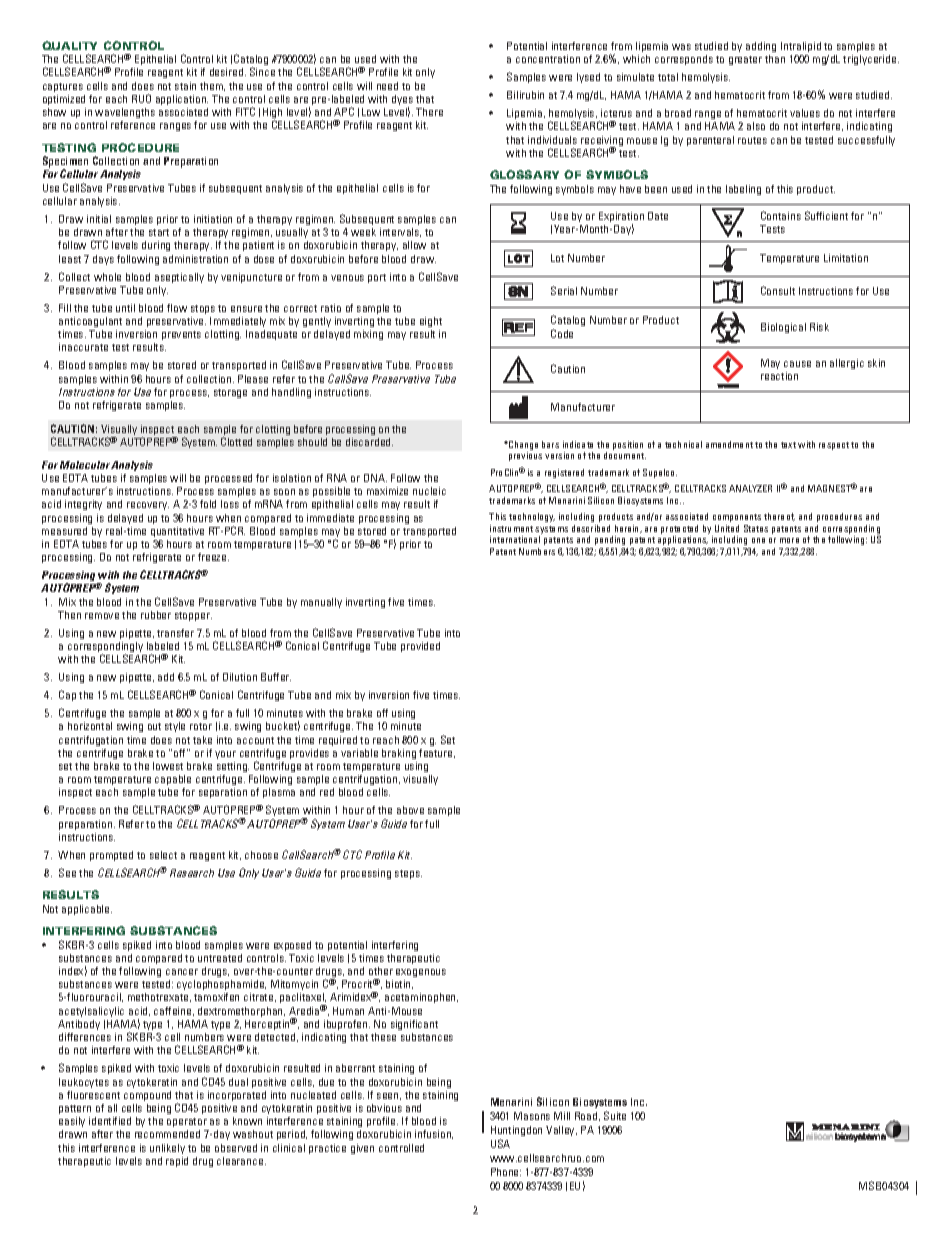  I want to click on previous, so click(525, 456).
